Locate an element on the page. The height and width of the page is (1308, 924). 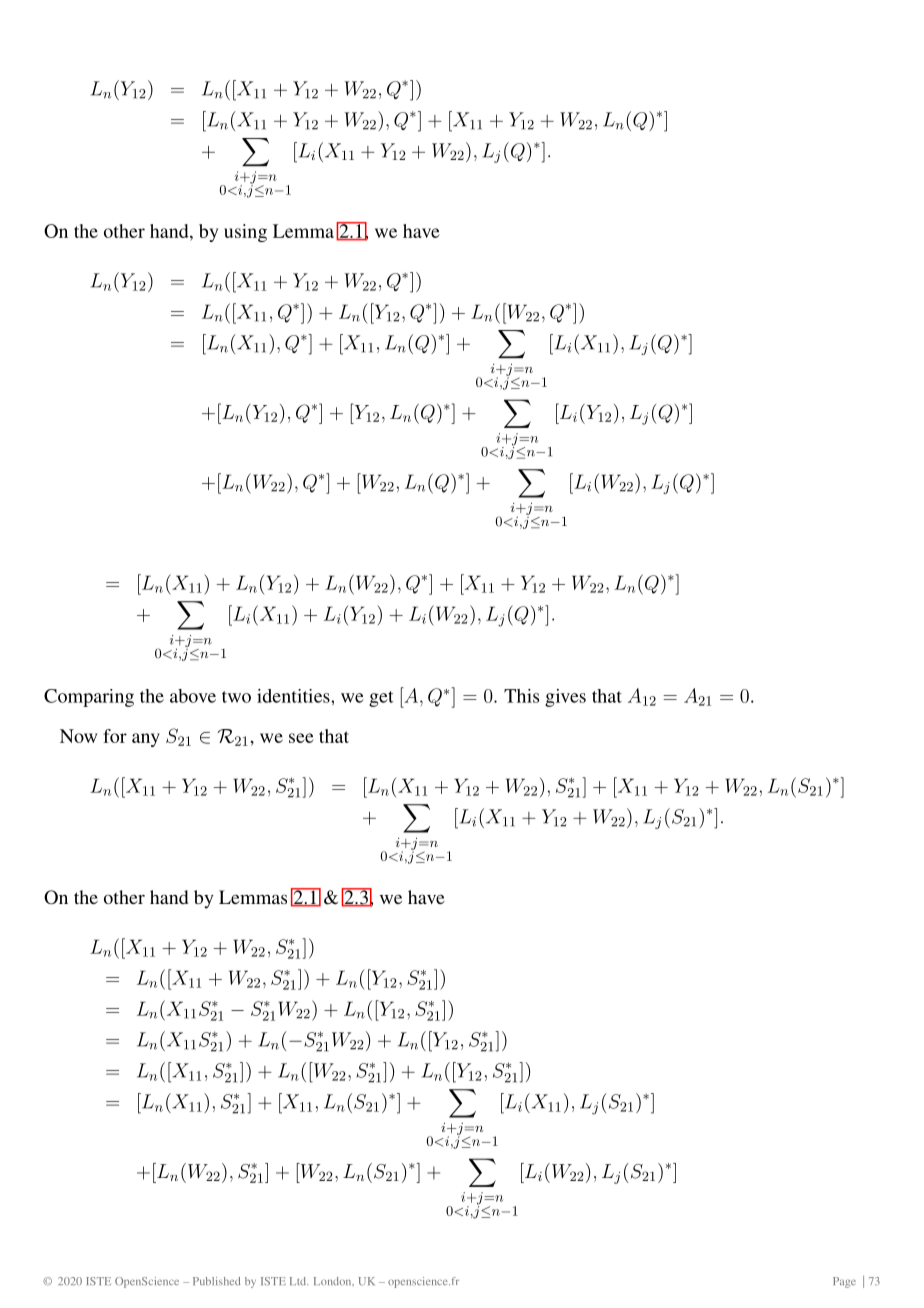
see is located at coordinates (301, 738).
